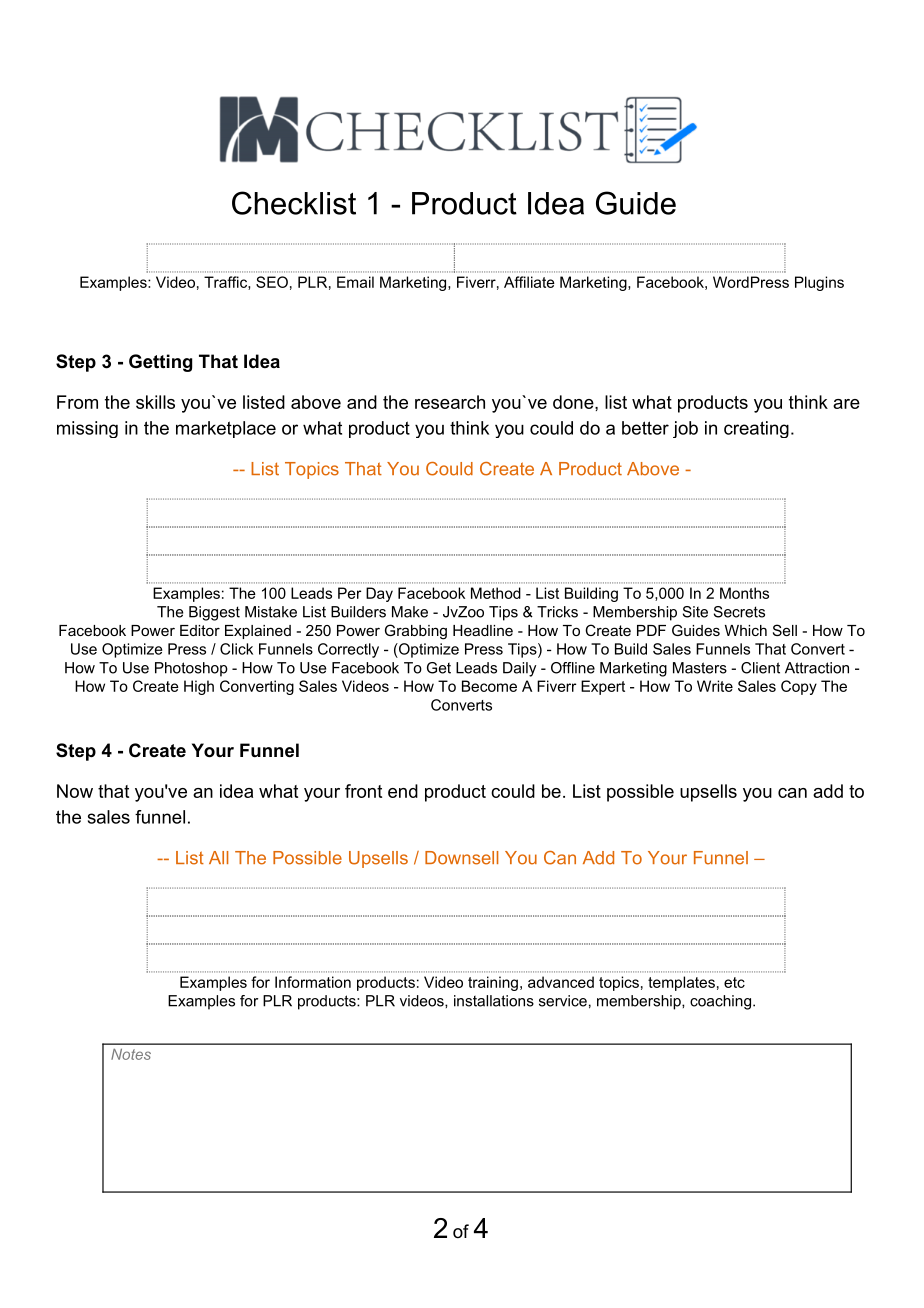  Describe the element at coordinates (529, 282) in the document. I see `Affiliate` at that location.
